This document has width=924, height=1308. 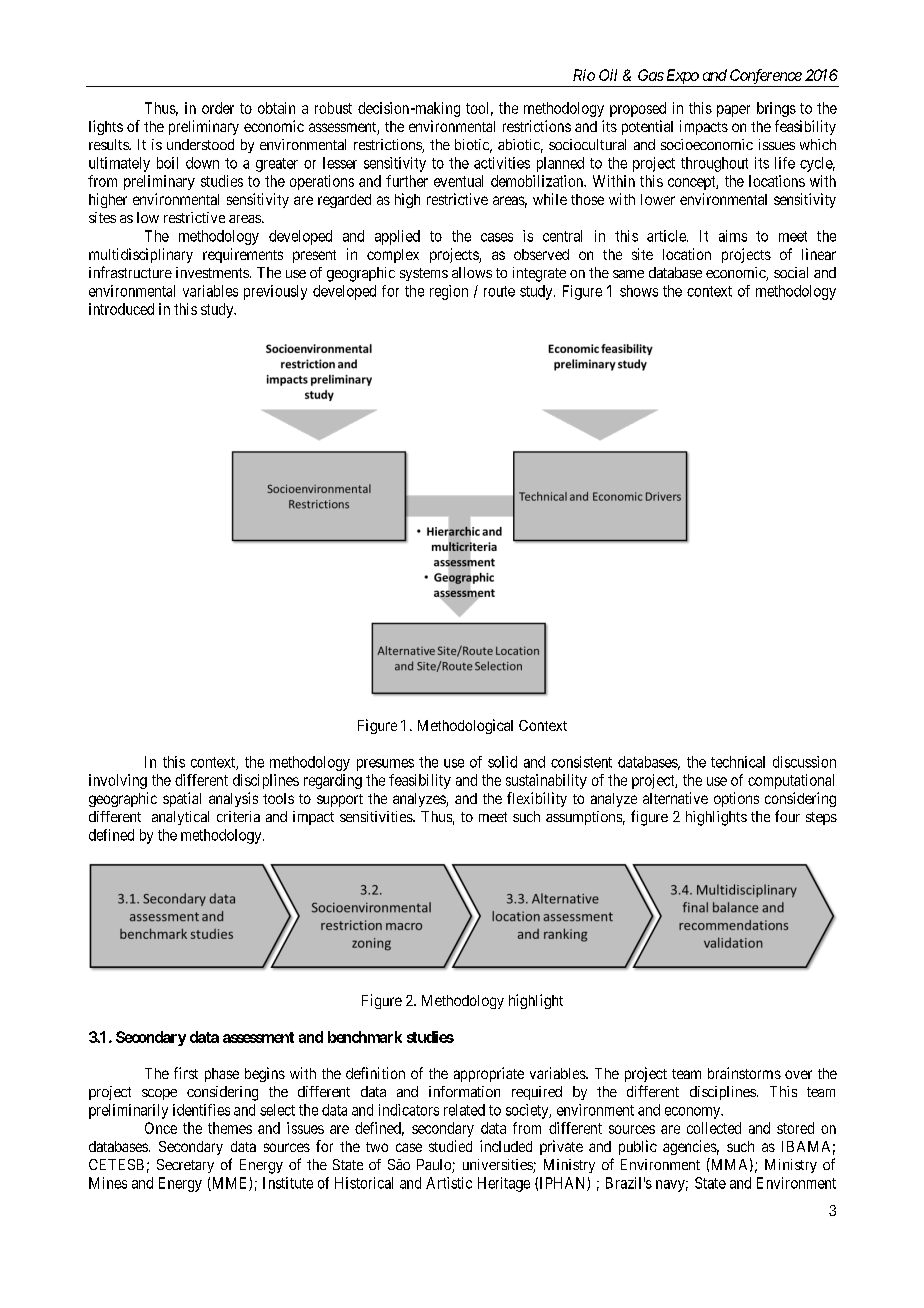 What do you see at coordinates (185, 1166) in the document?
I see `Secretary` at bounding box center [185, 1166].
